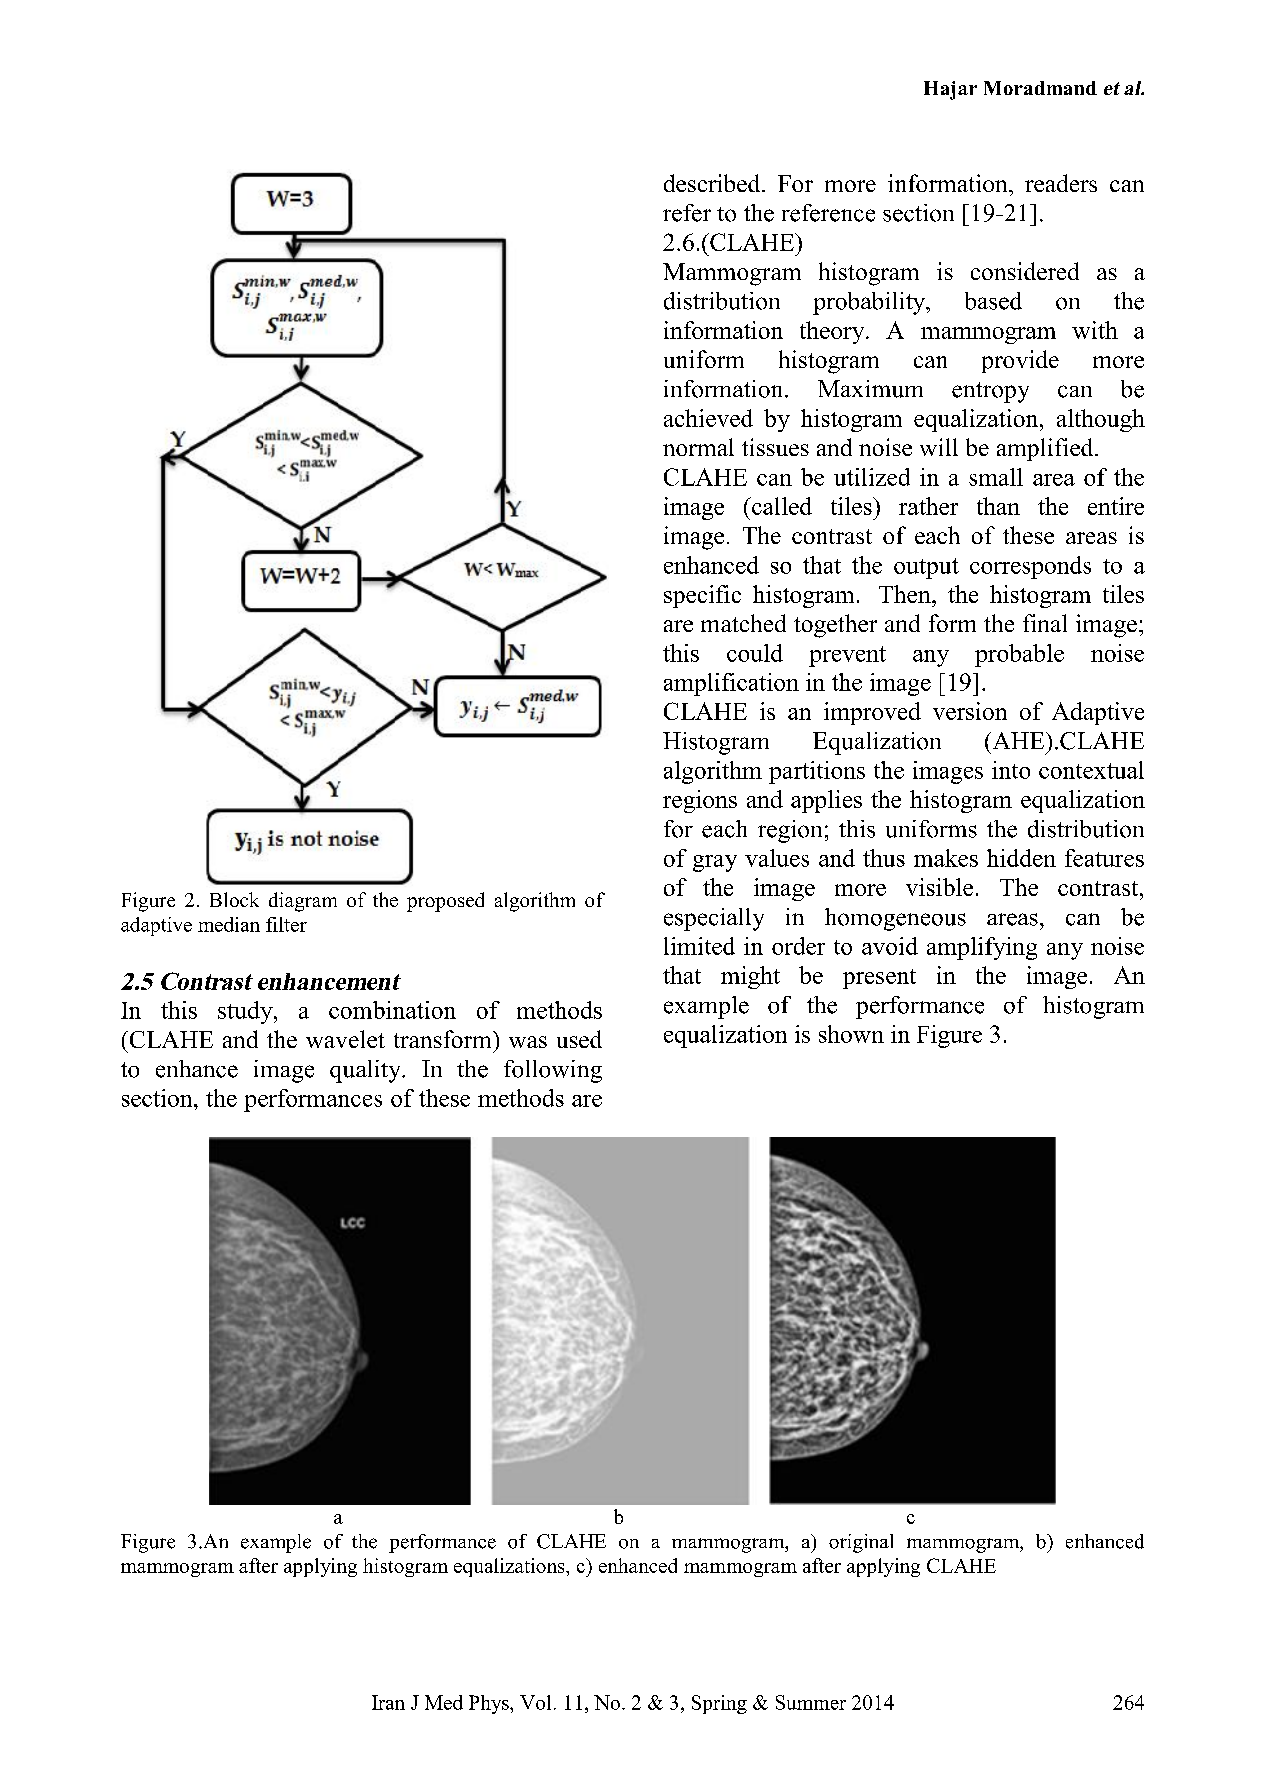 The height and width of the screenshot is (1790, 1265). What do you see at coordinates (702, 596) in the screenshot?
I see `specific` at bounding box center [702, 596].
